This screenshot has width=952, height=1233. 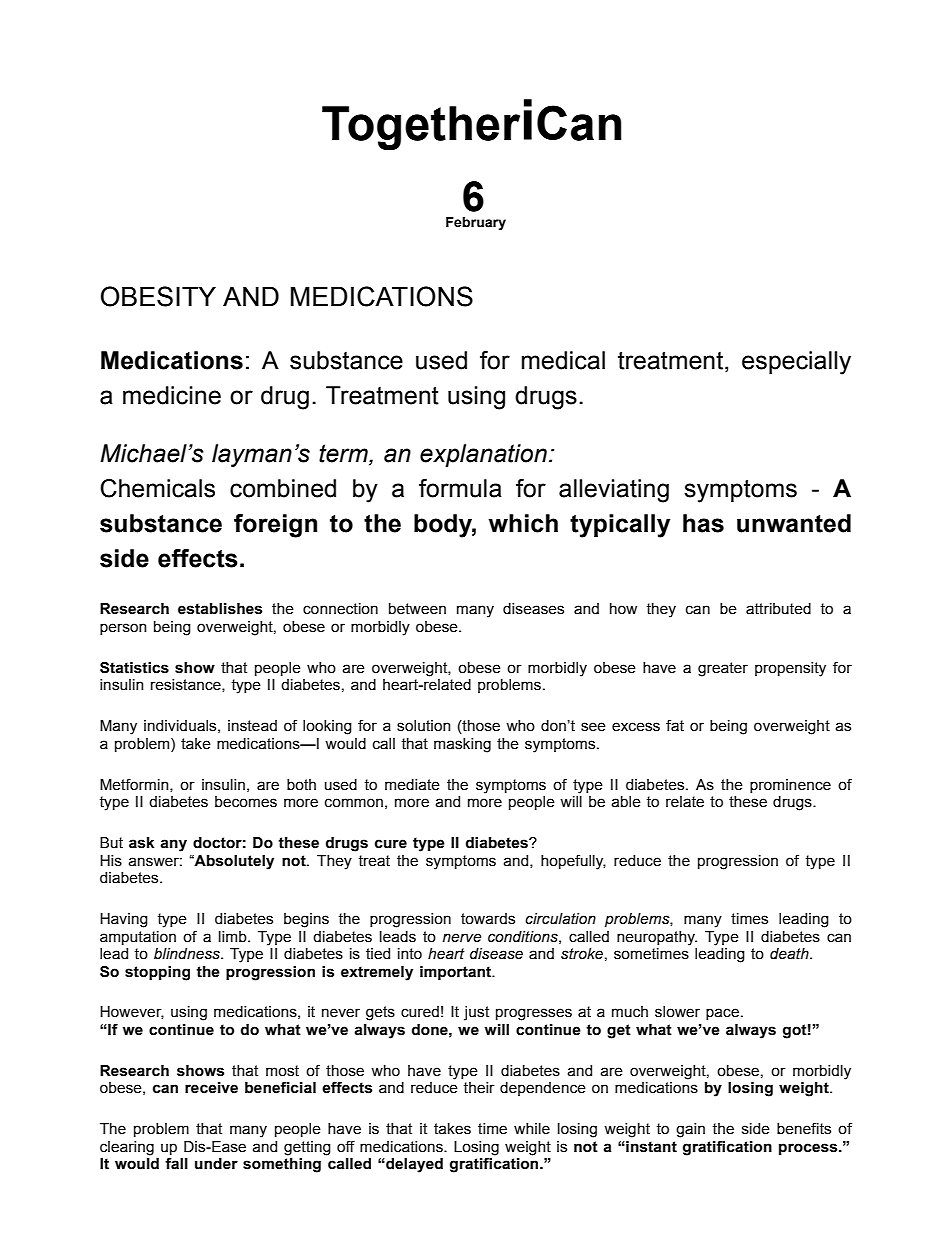 I want to click on especially, so click(x=796, y=363).
